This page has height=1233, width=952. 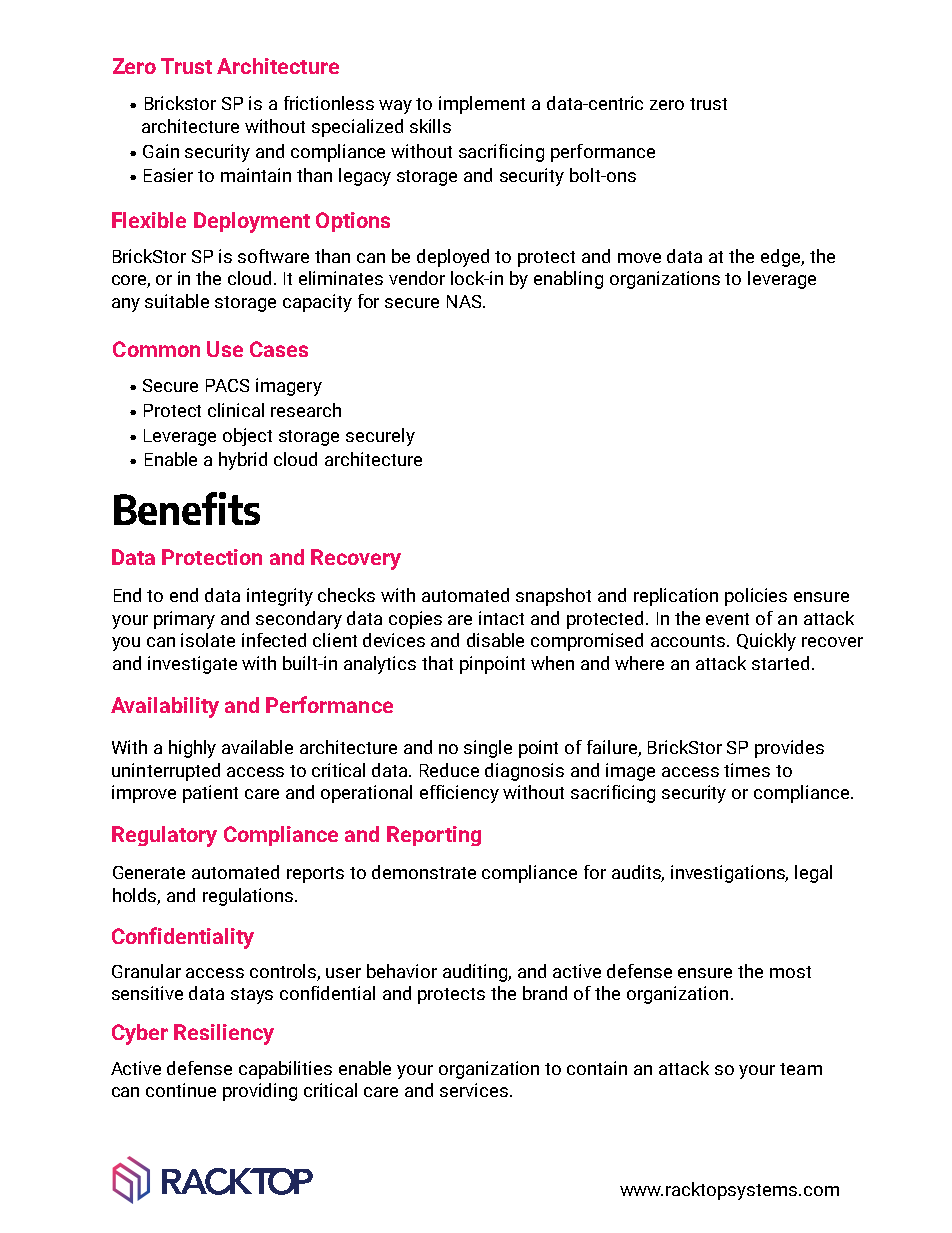 What do you see at coordinates (475, 1090) in the page?
I see `services` at bounding box center [475, 1090].
